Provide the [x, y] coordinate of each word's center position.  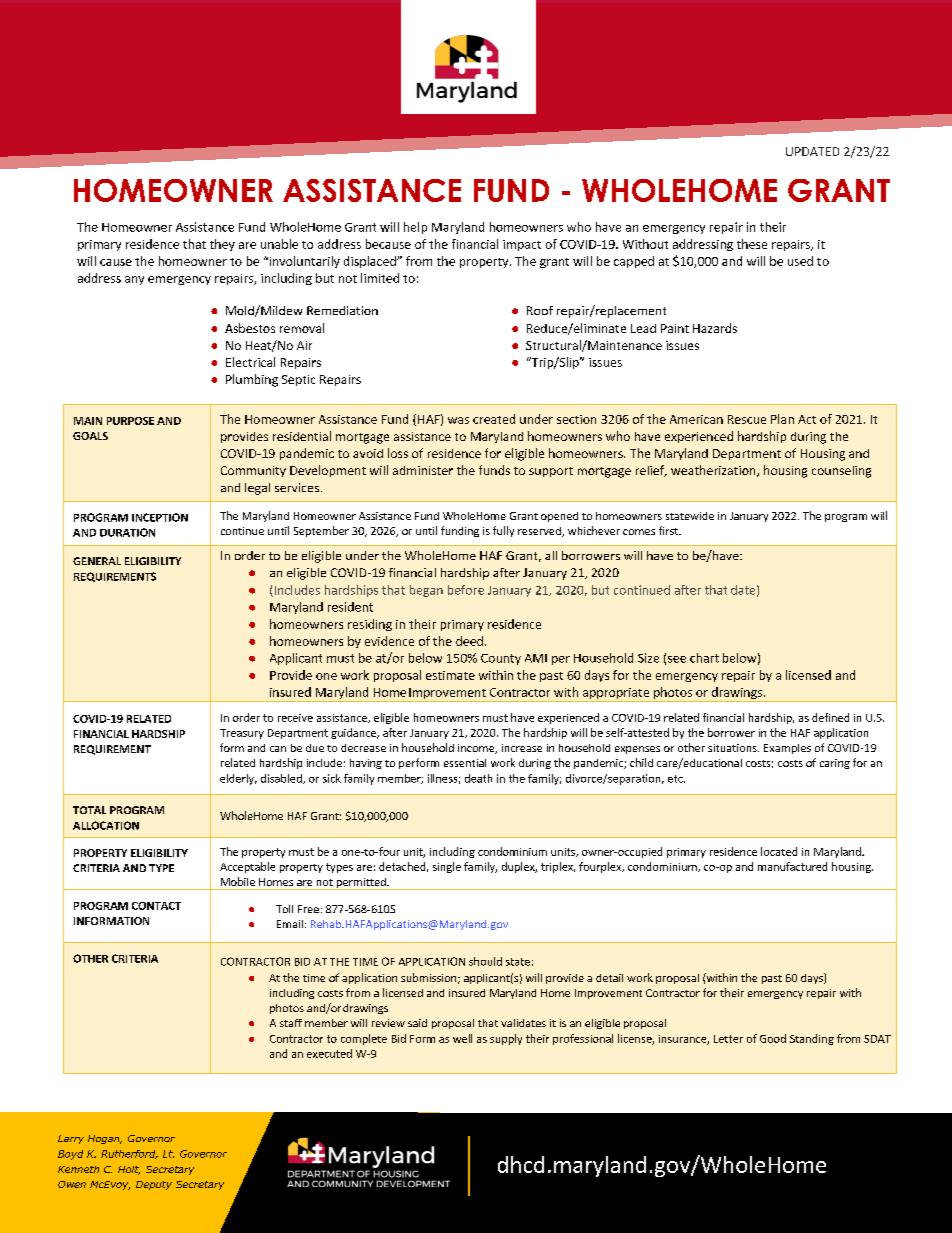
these [752, 244]
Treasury [242, 734]
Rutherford [129, 1154]
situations [733, 748]
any [134, 280]
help [415, 228]
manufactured [792, 866]
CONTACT [156, 906]
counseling [841, 472]
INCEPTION [160, 517]
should [485, 961]
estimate [450, 675]
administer [423, 470]
